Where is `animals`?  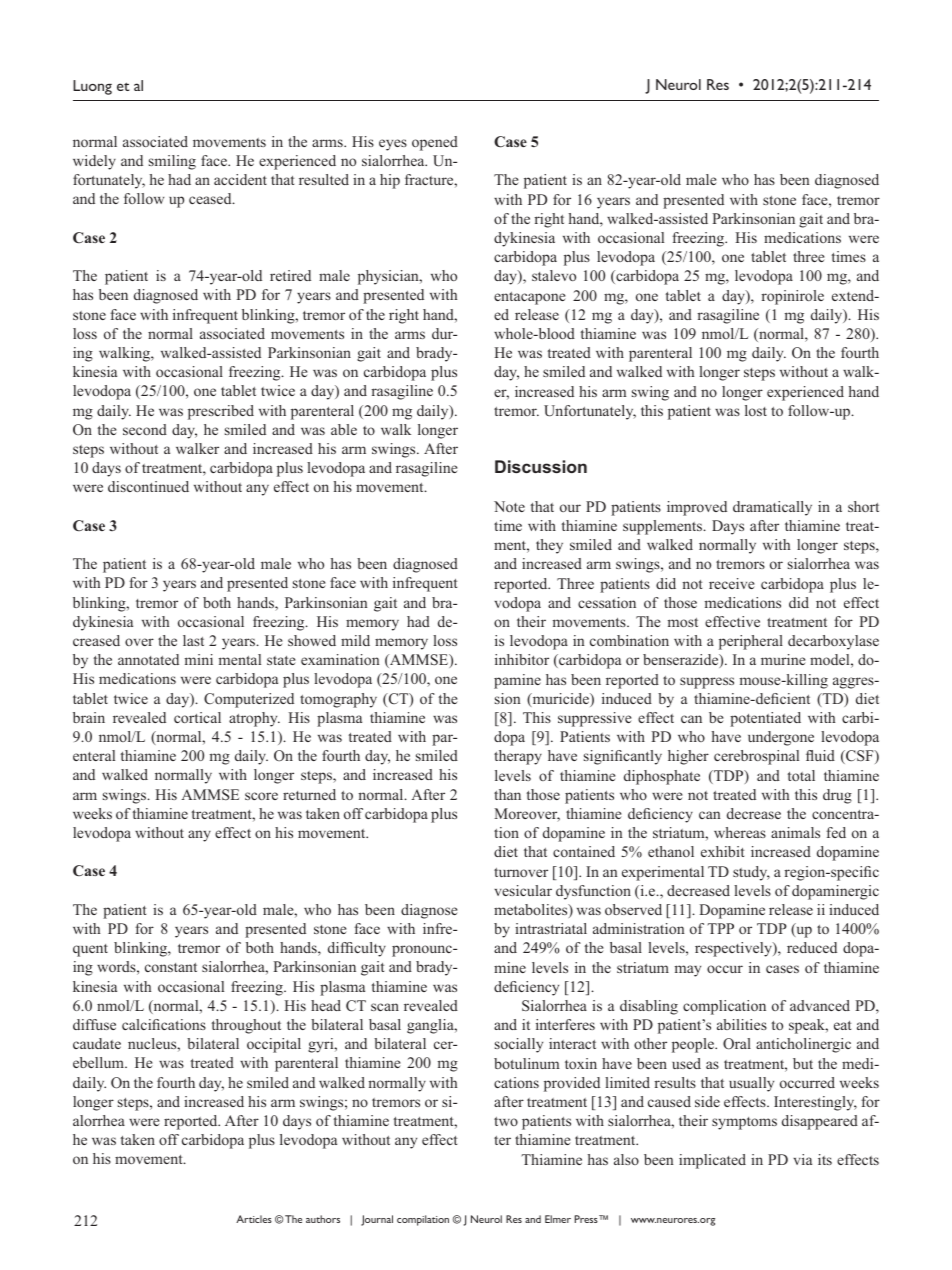
animals is located at coordinates (795, 832).
